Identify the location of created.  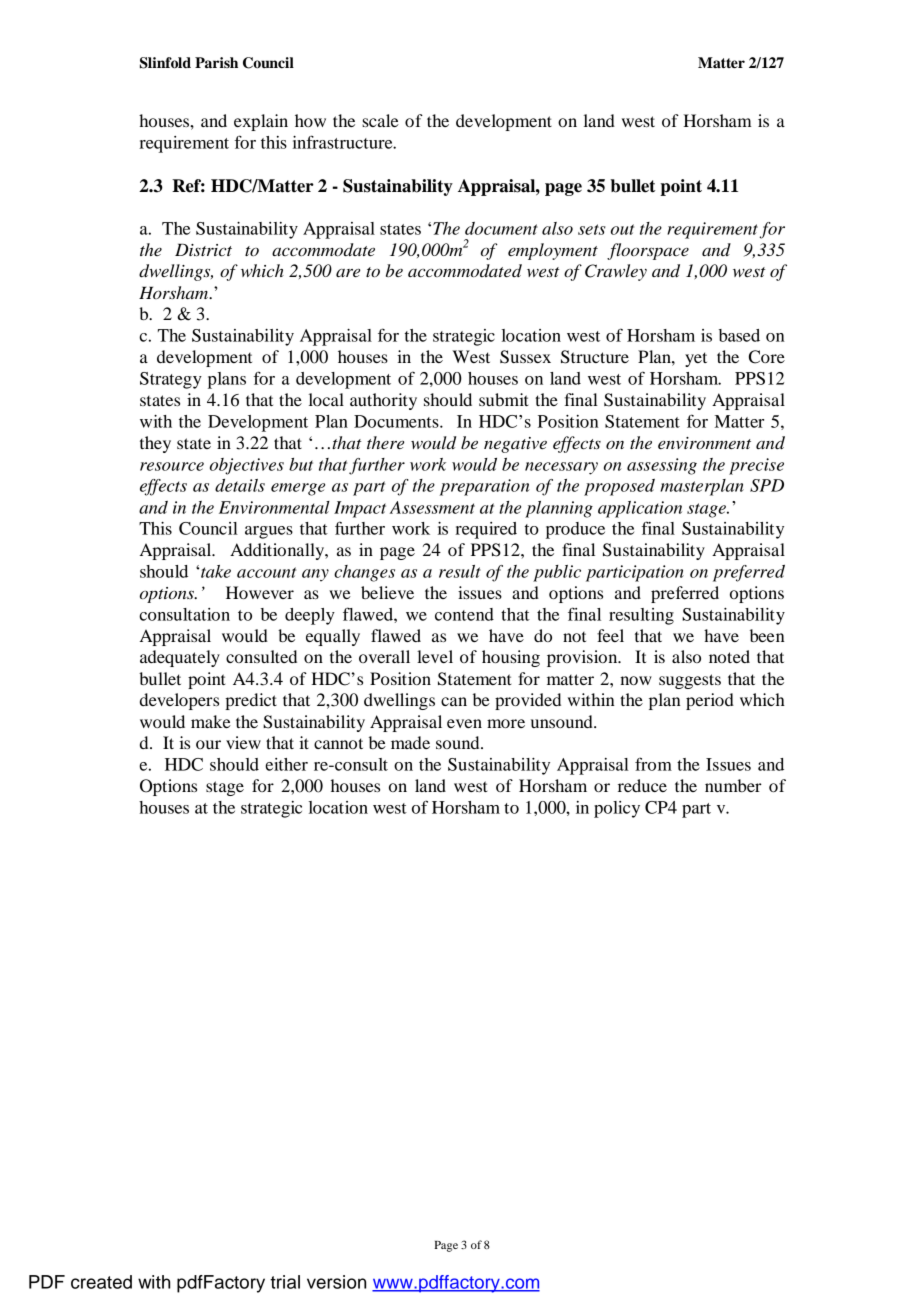
(101, 1282).
